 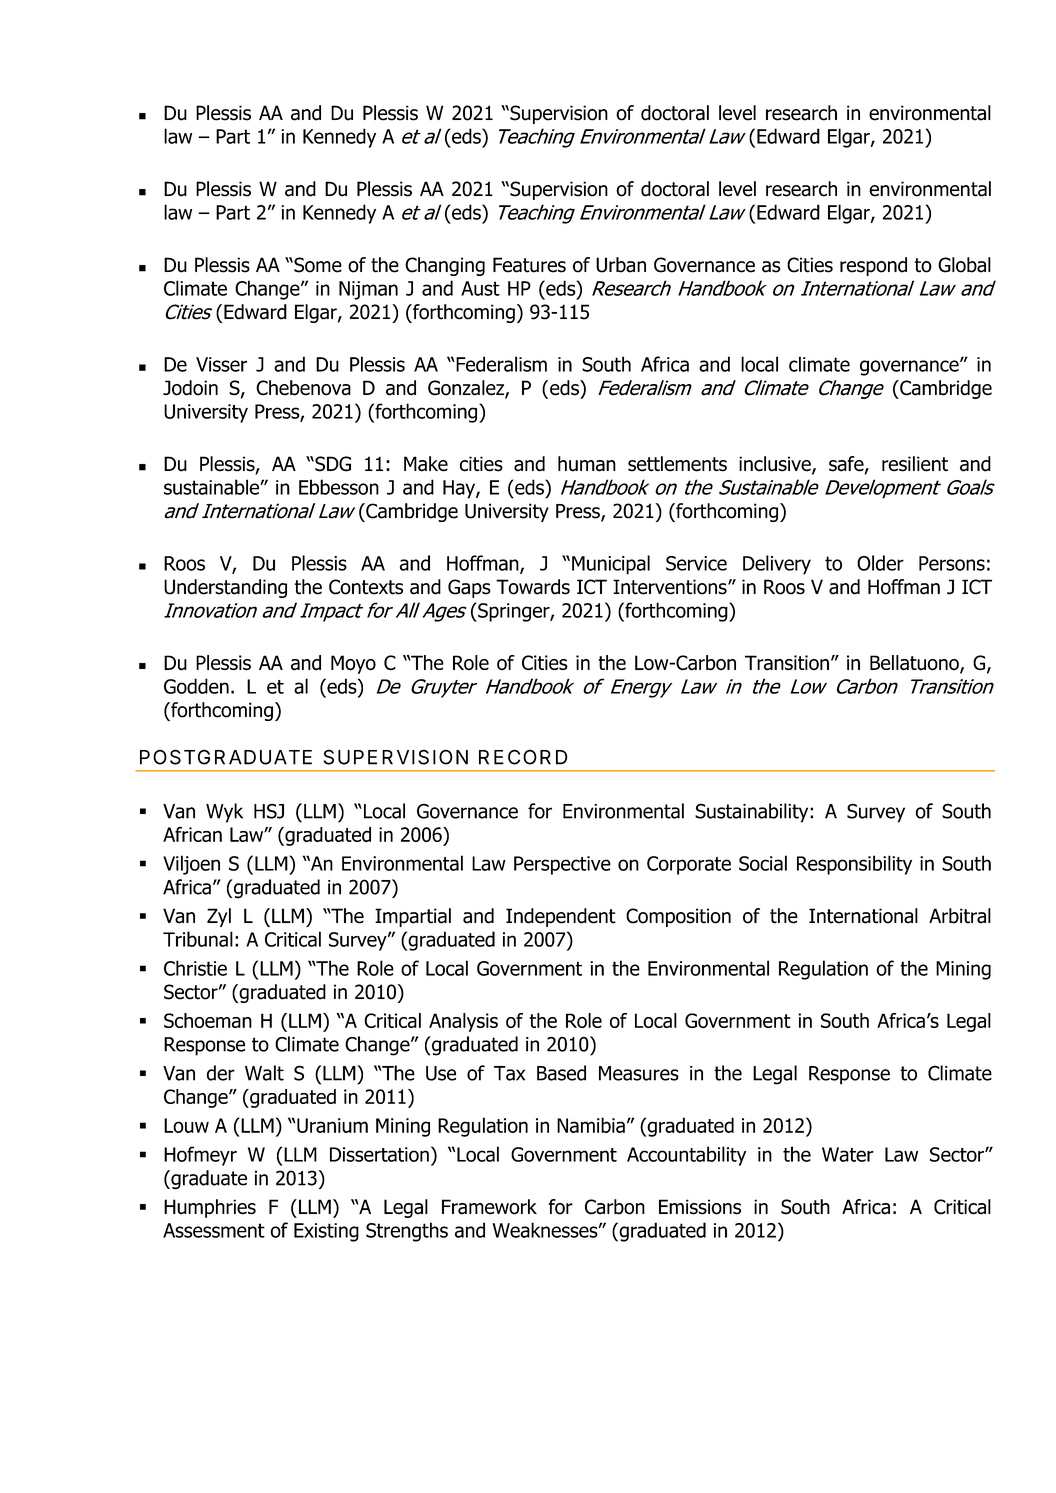 I want to click on Existing, so click(x=326, y=1232).
